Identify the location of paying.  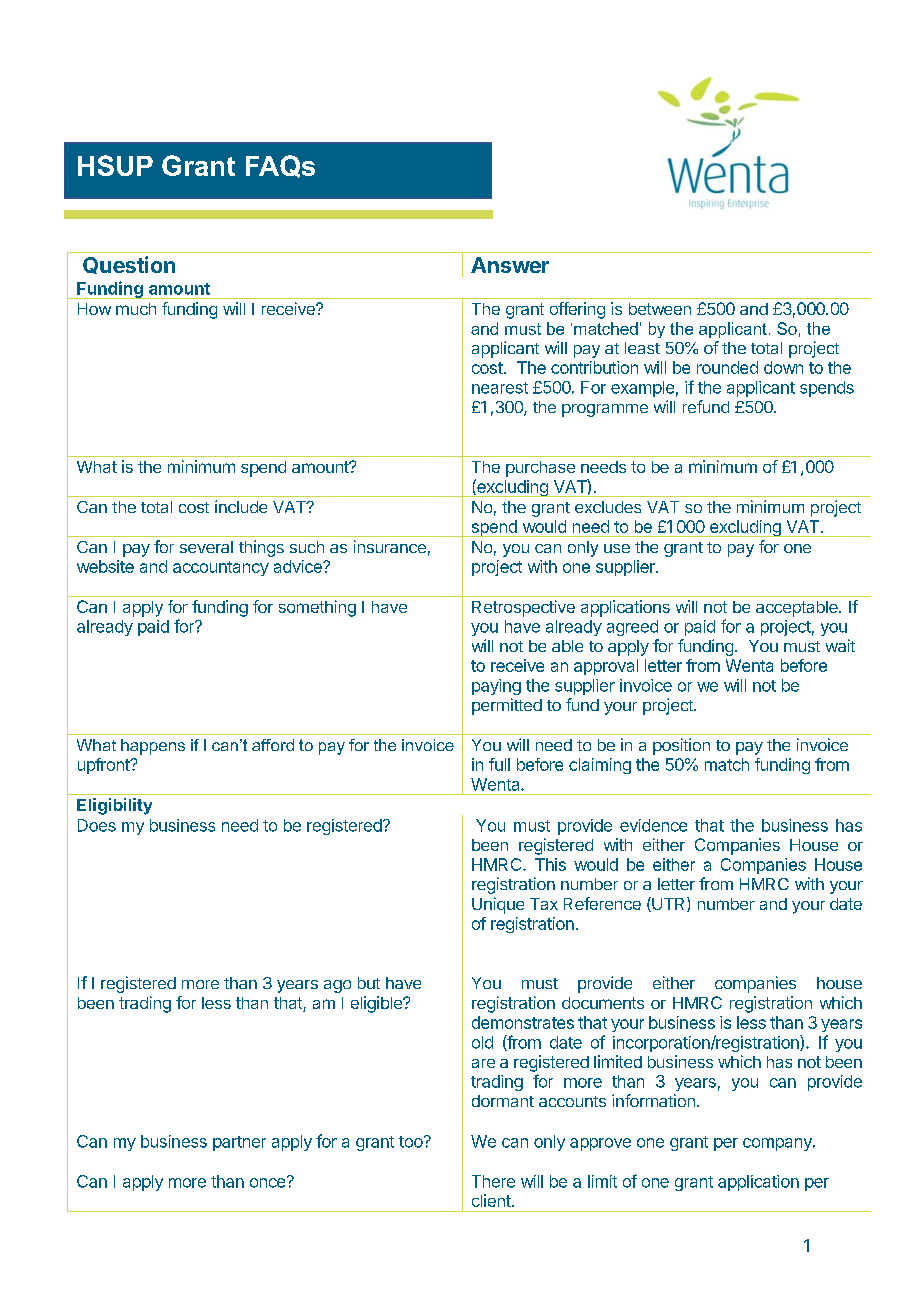
(496, 687).
